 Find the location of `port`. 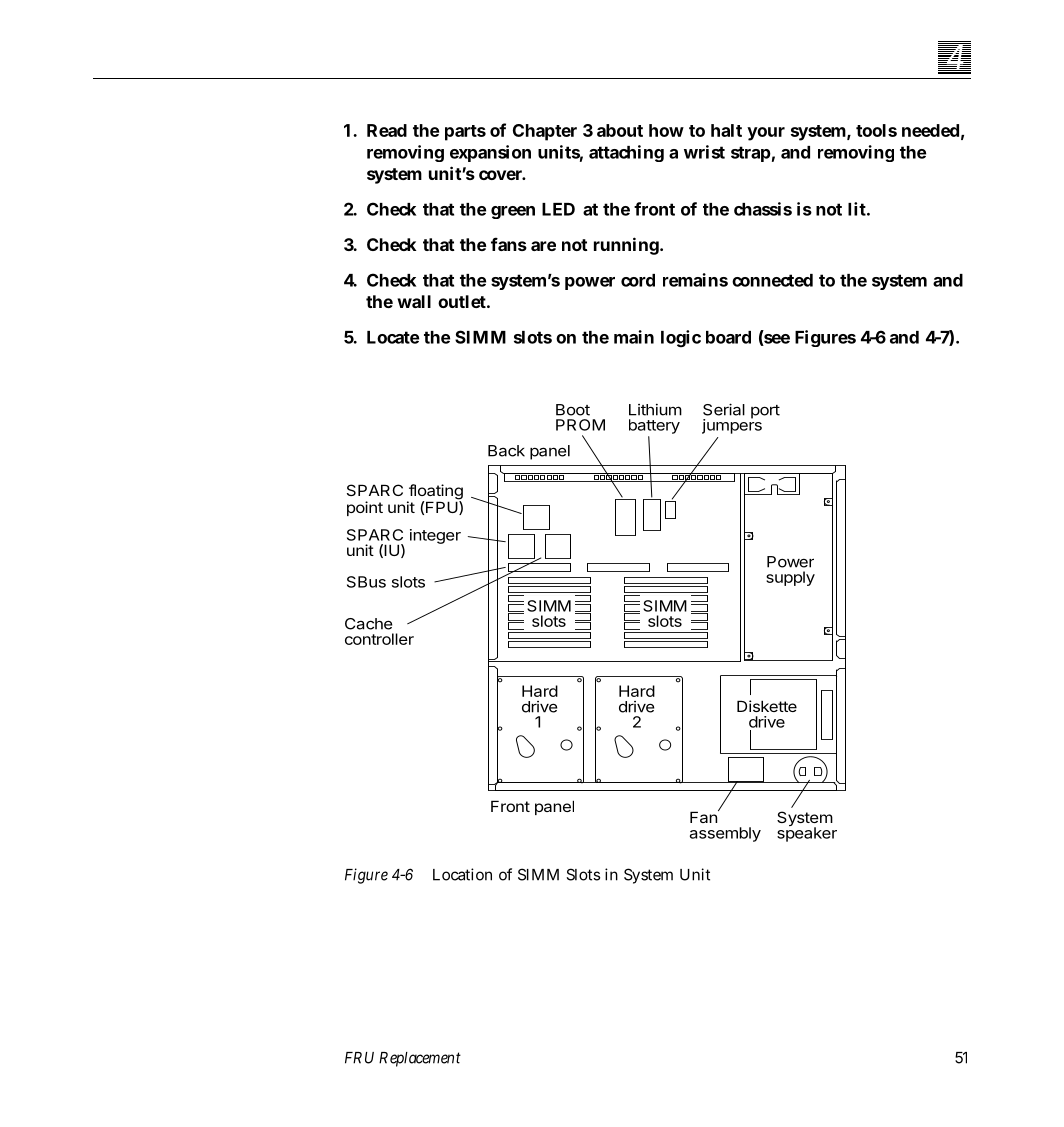

port is located at coordinates (765, 412).
